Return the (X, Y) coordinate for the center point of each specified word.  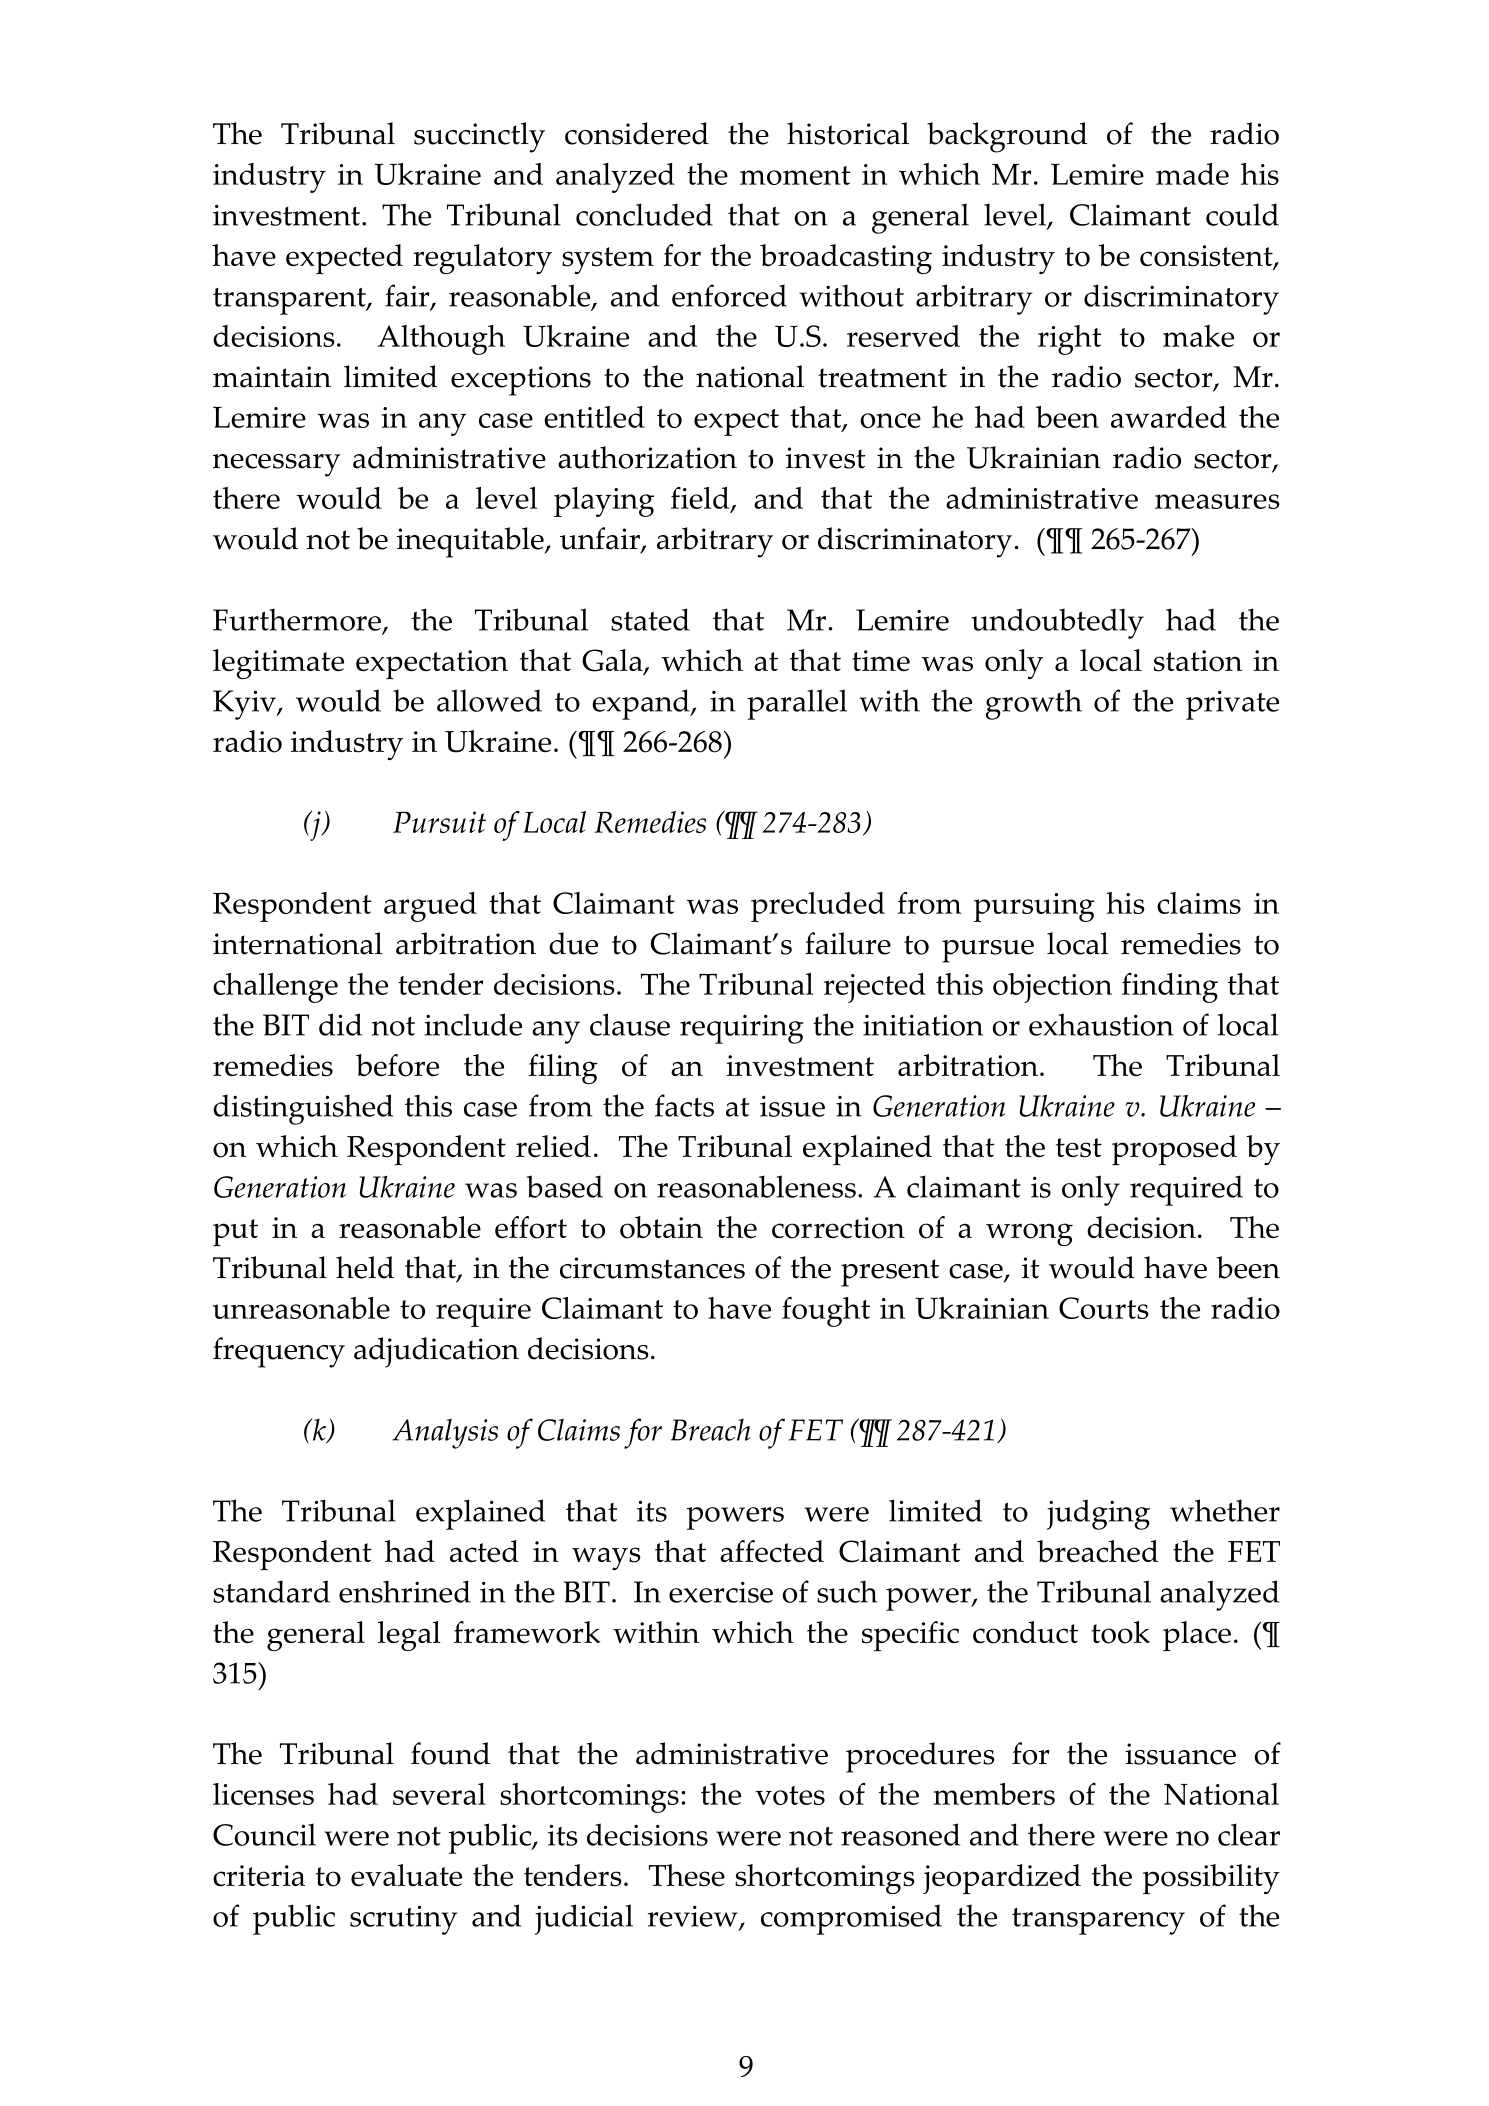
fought (826, 1312)
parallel (797, 704)
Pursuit (439, 822)
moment (795, 175)
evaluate (406, 1875)
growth (1034, 704)
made (1192, 174)
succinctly (479, 137)
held (365, 1267)
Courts (1104, 1308)
